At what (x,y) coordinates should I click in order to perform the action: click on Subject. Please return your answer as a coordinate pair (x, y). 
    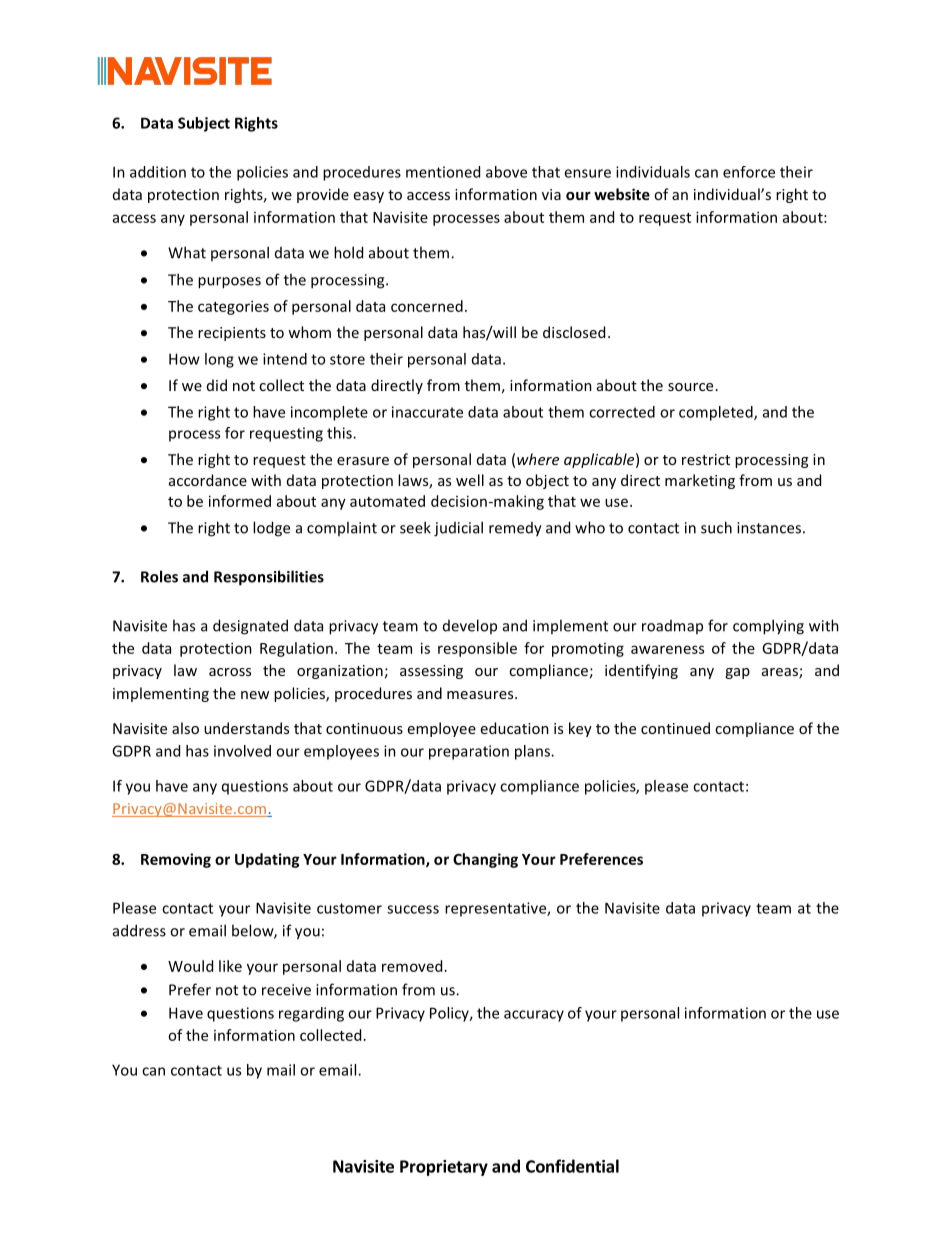
    Looking at the image, I should click on (204, 124).
